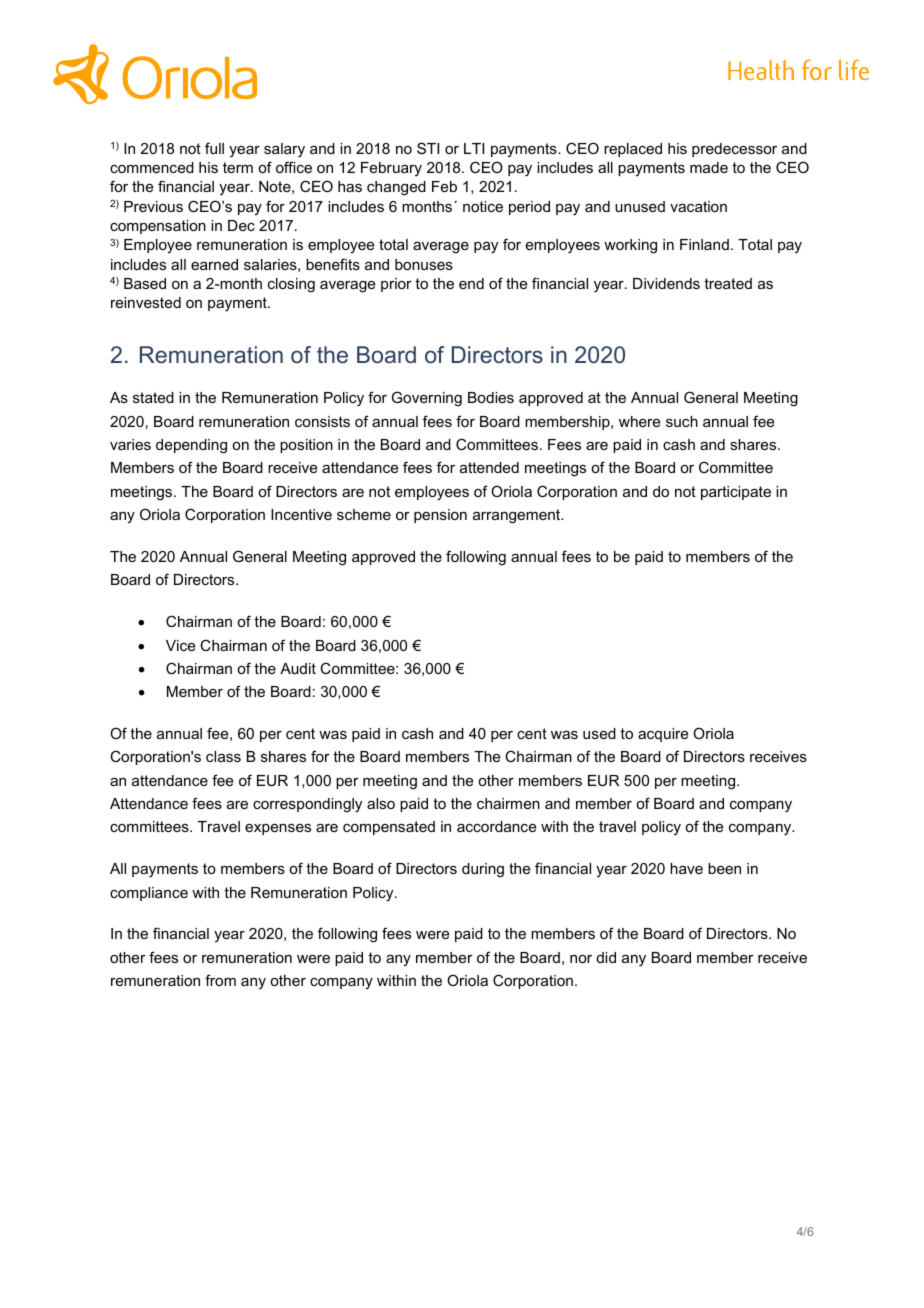  I want to click on pension, so click(440, 516).
